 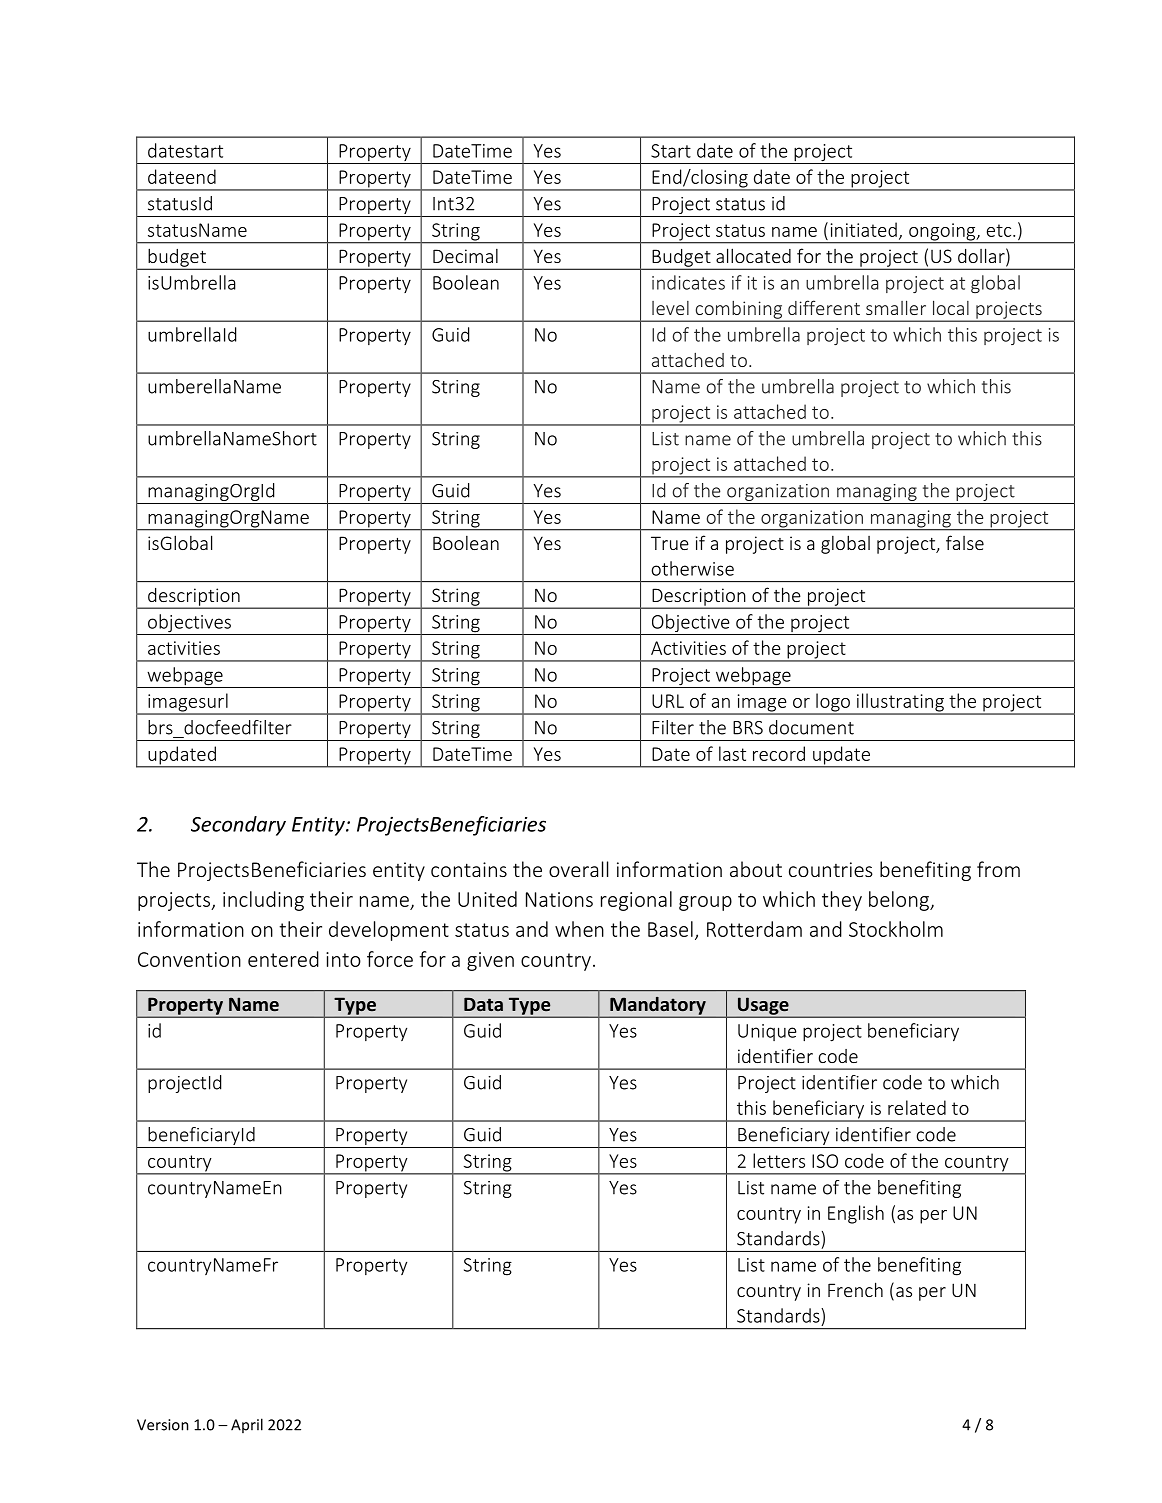 What do you see at coordinates (658, 1007) in the page?
I see `Mandatory` at bounding box center [658, 1007].
